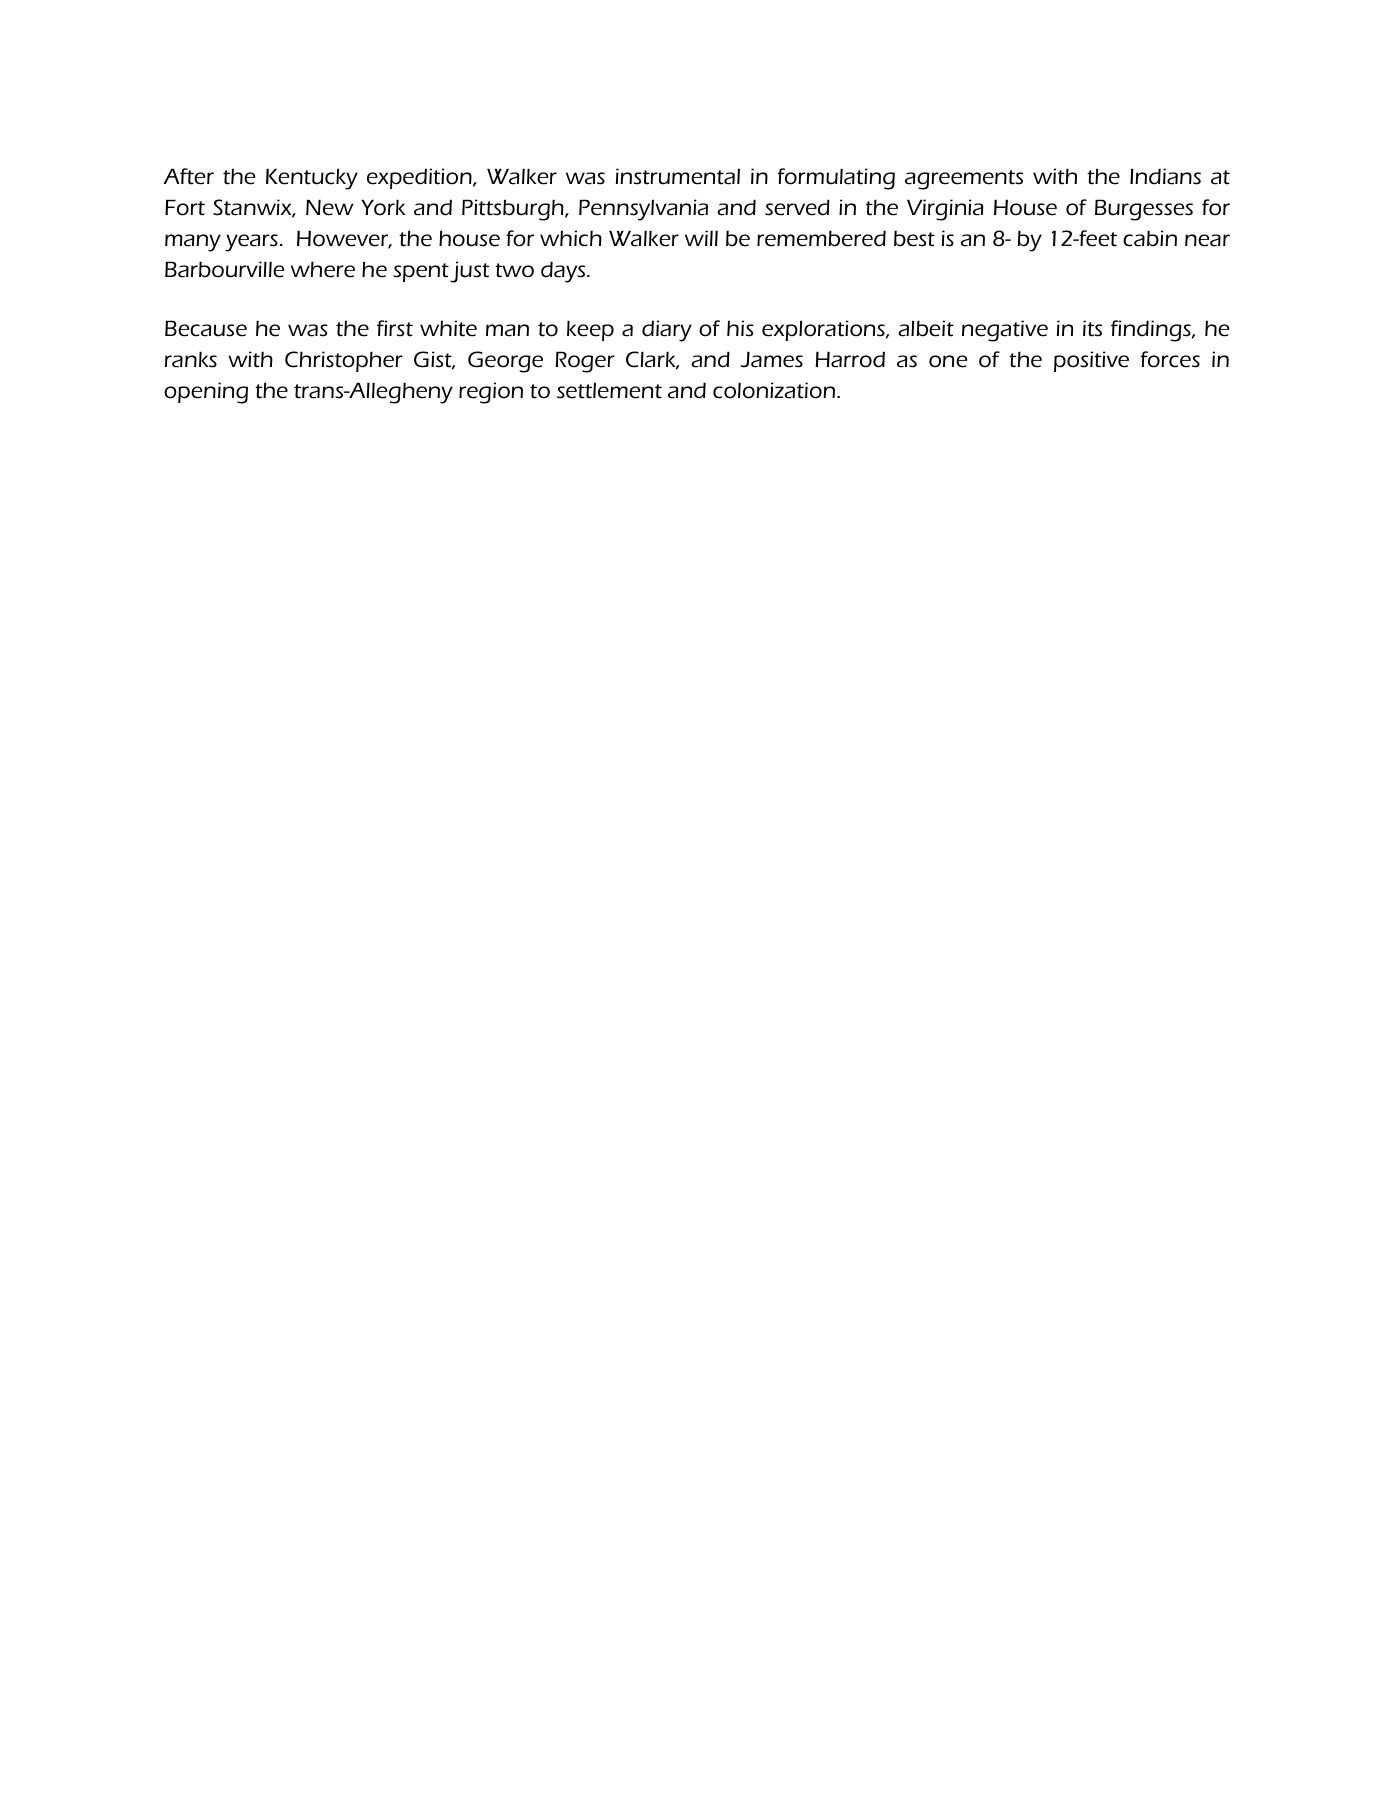 This screenshot has width=1394, height=1803. I want to click on will, so click(701, 238).
